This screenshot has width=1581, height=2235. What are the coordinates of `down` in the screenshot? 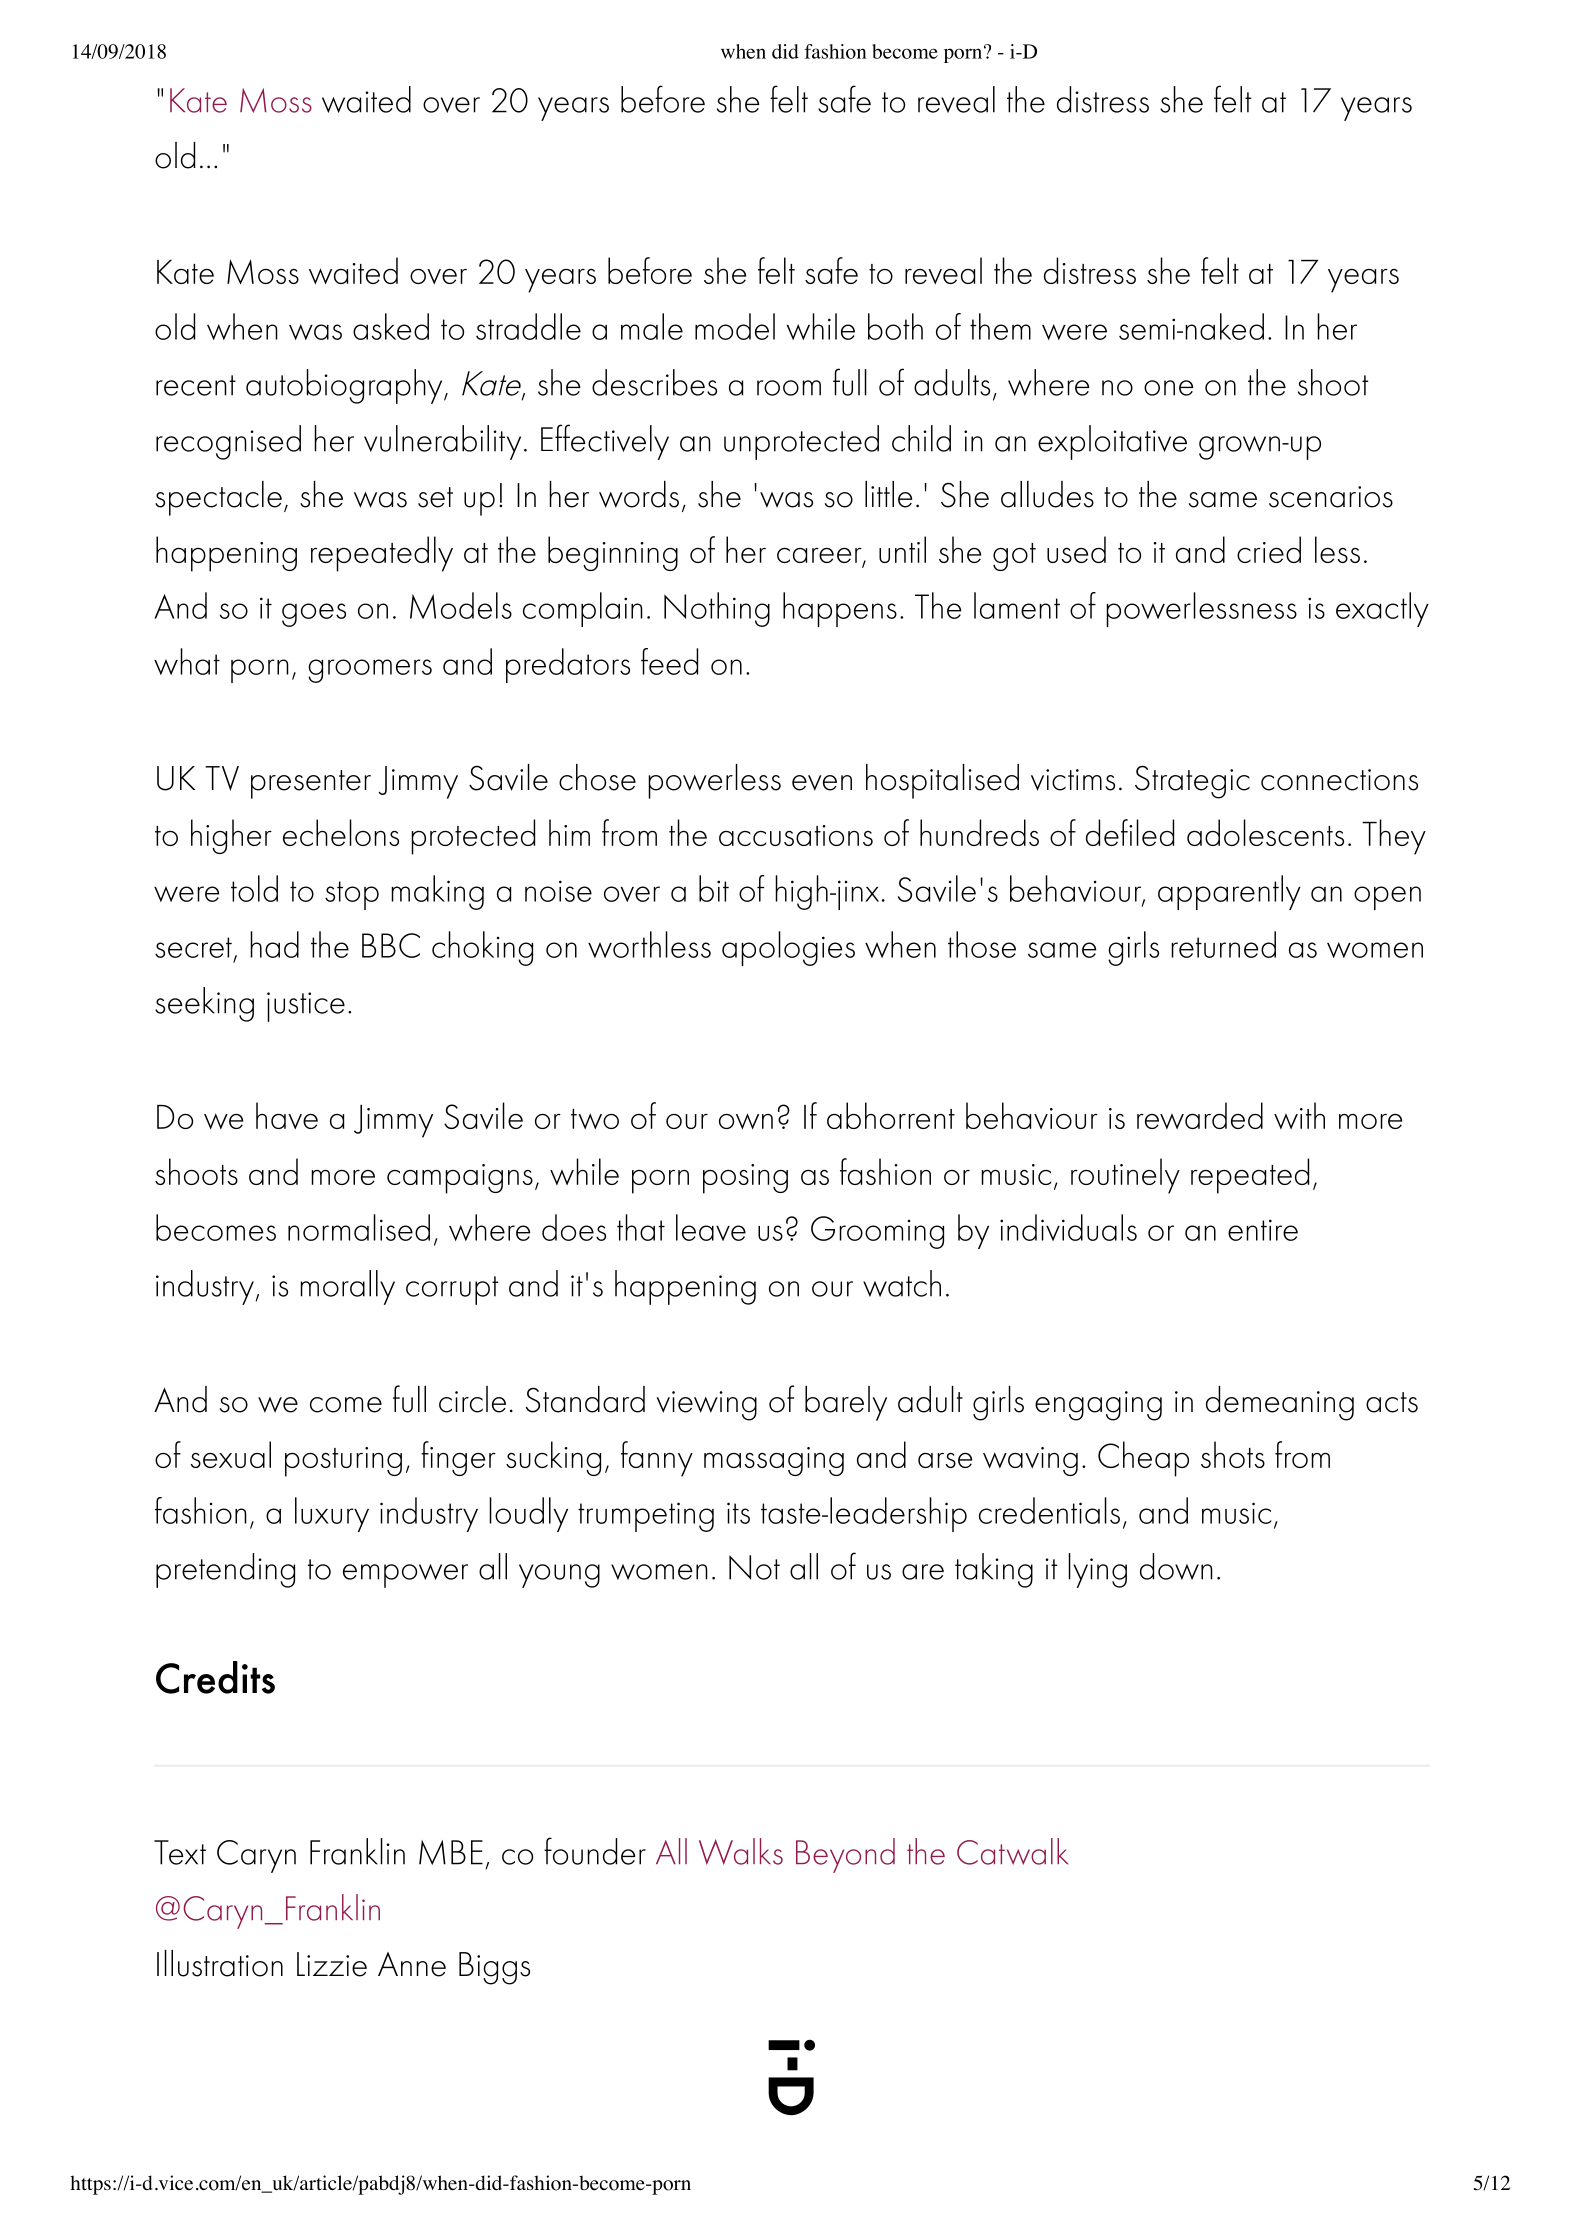 It's located at (1176, 1566).
